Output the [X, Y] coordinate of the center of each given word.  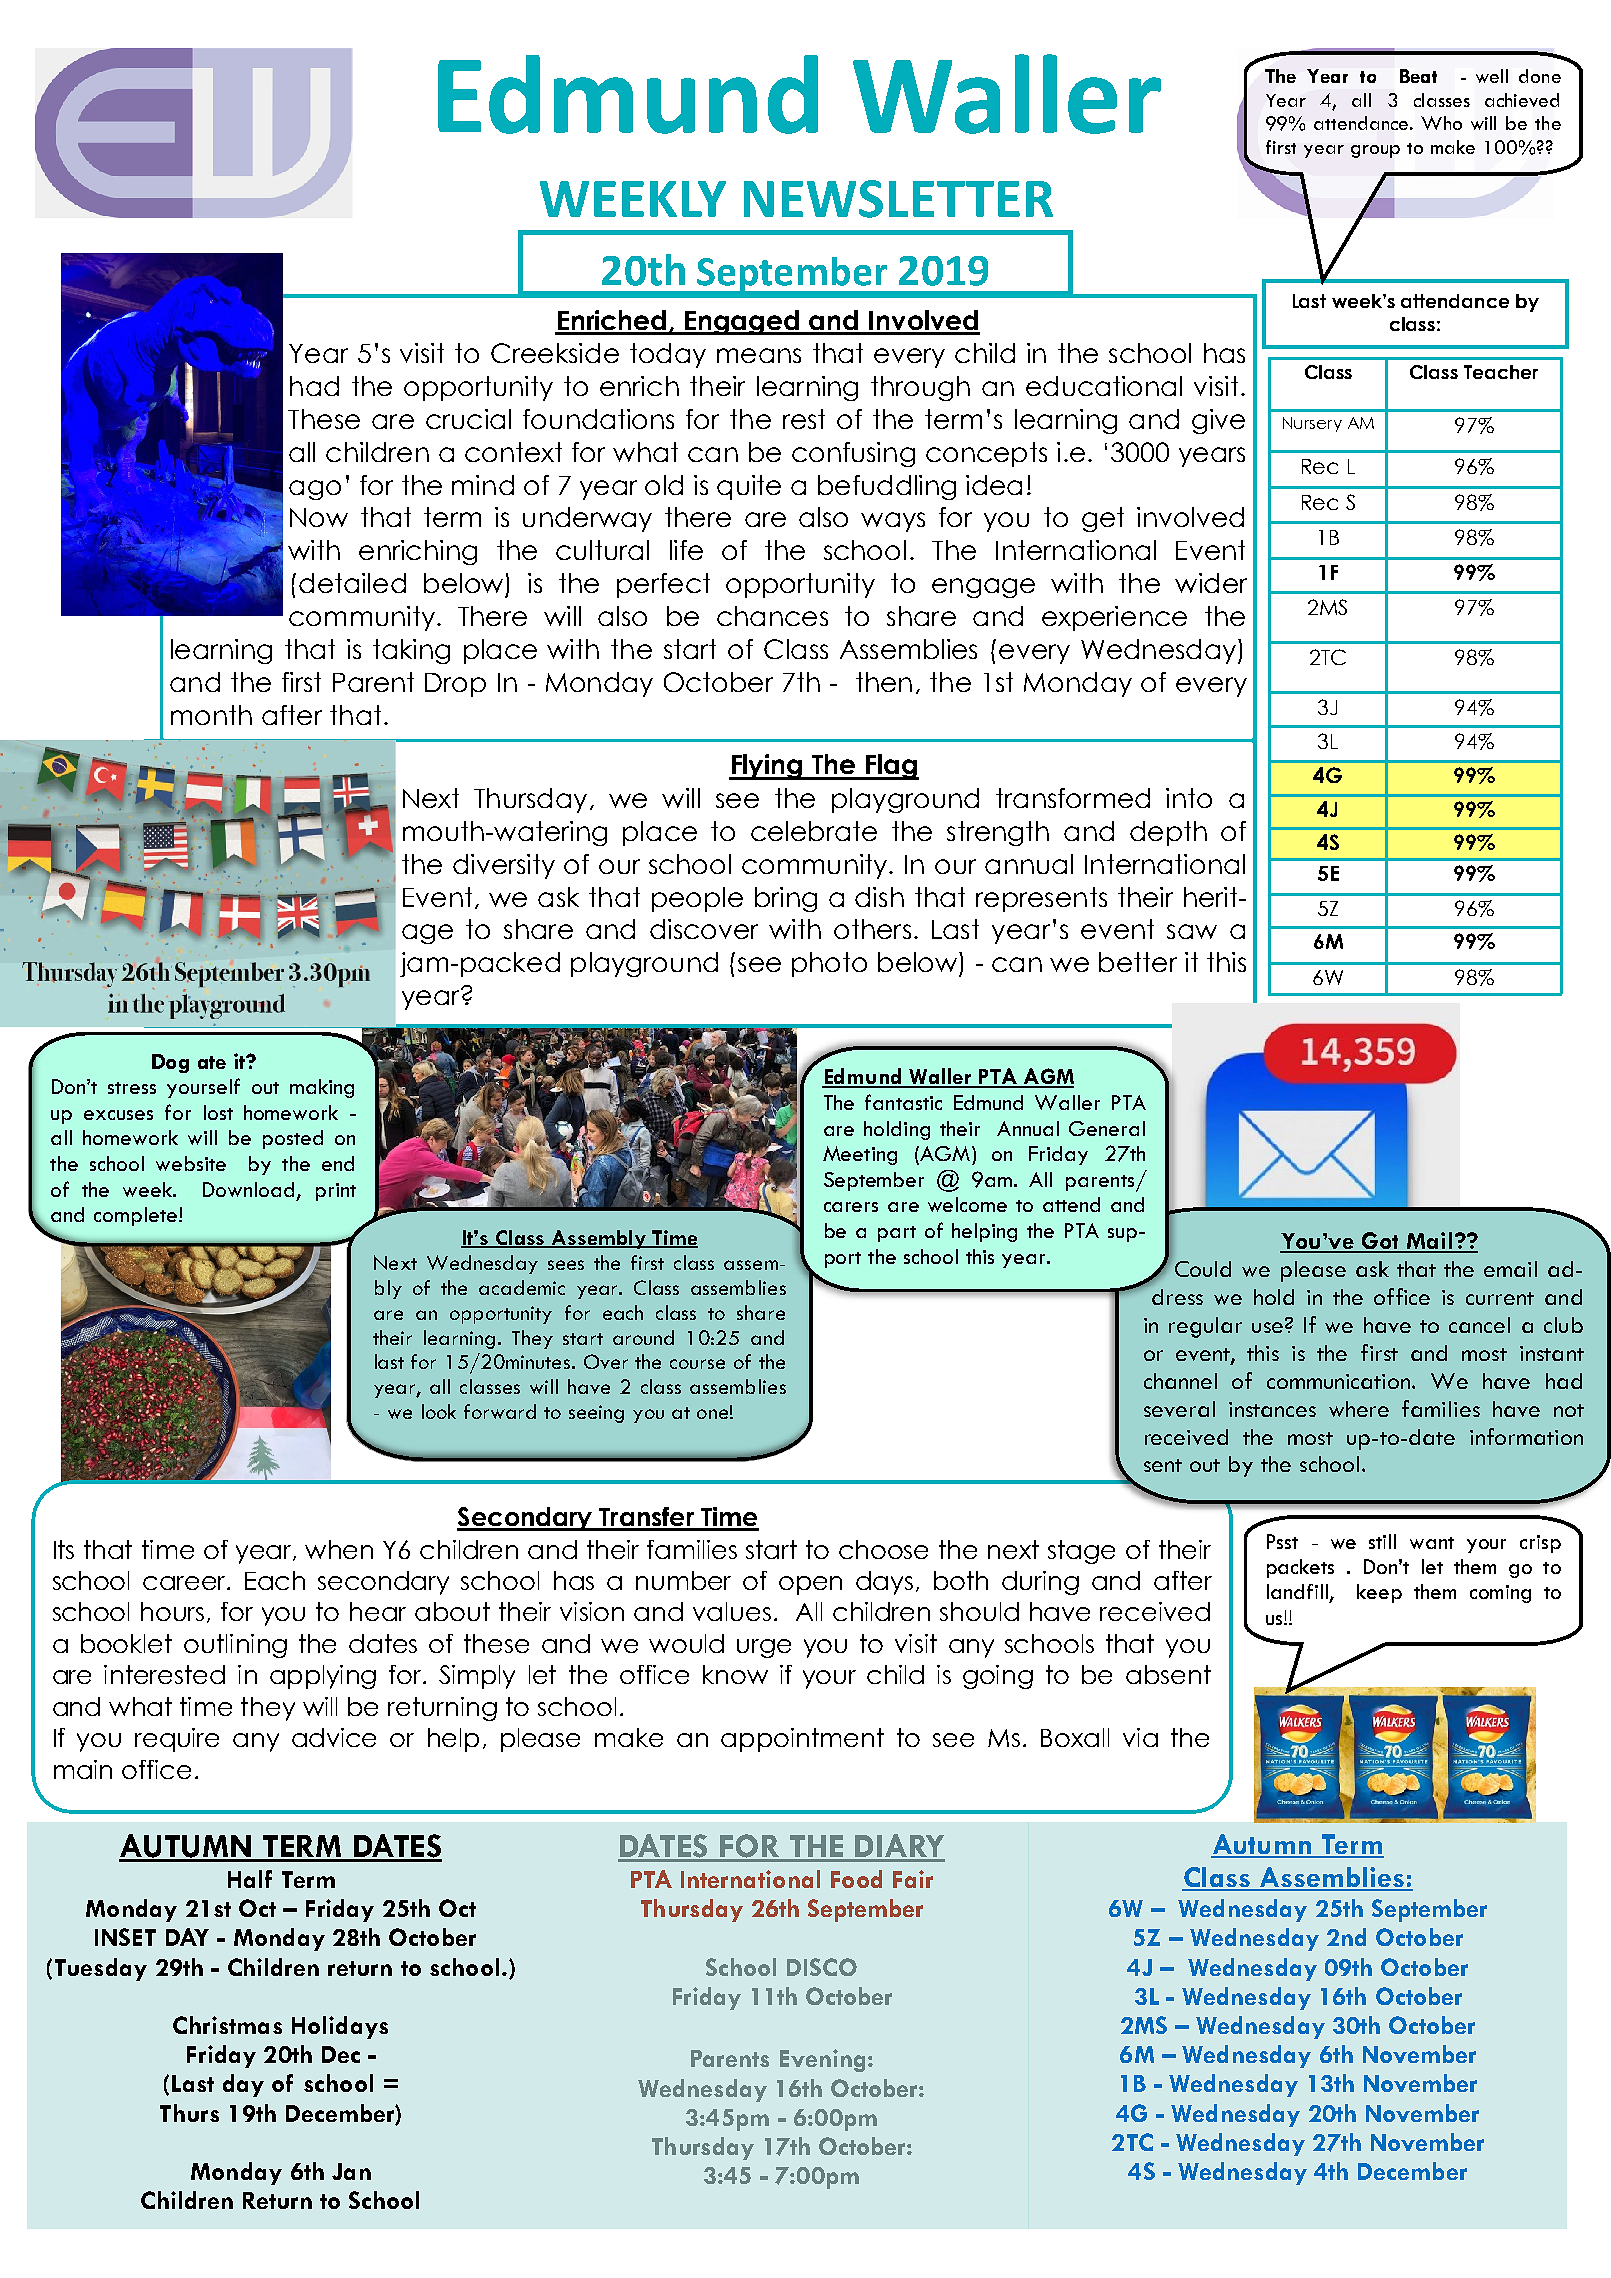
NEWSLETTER [898, 199]
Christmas [227, 2025]
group [1375, 151]
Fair [913, 1879]
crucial [468, 419]
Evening [822, 2060]
